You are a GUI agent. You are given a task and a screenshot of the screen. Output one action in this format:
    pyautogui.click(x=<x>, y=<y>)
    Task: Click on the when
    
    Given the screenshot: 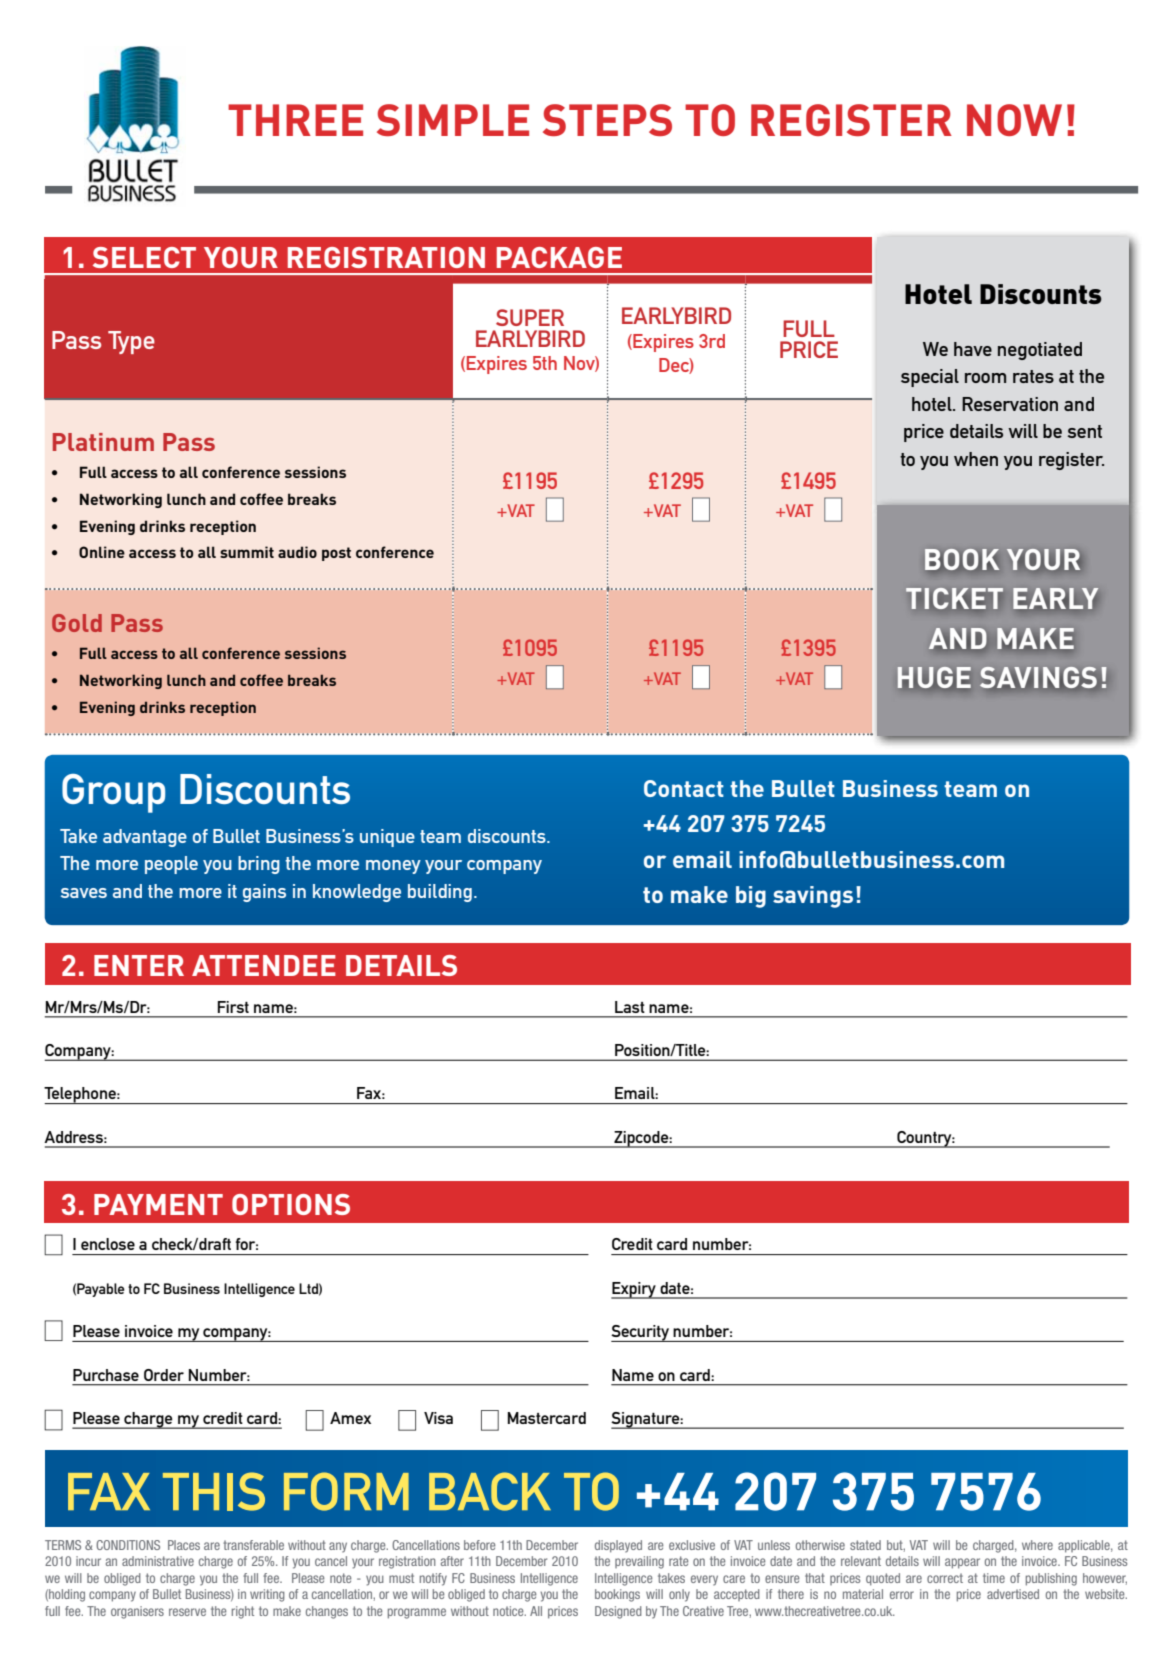 What is the action you would take?
    pyautogui.click(x=976, y=459)
